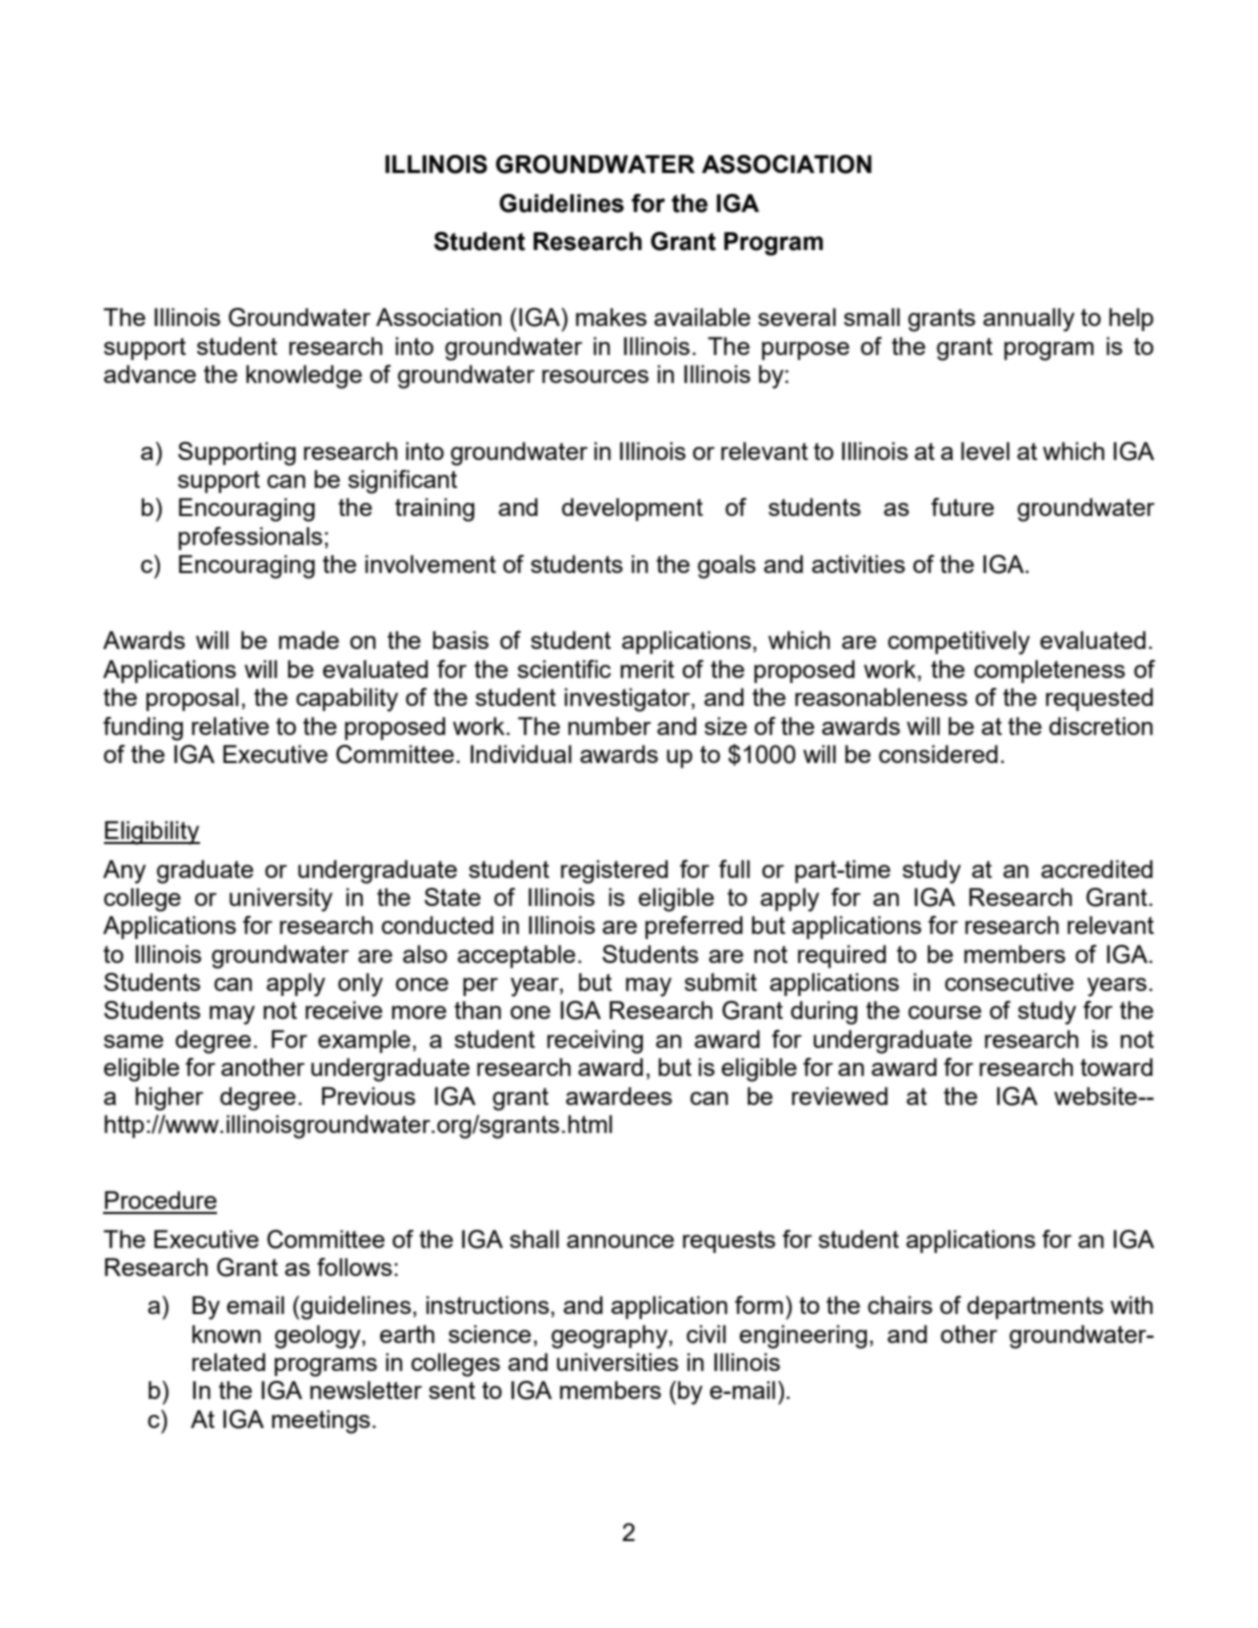 The height and width of the page is (1628, 1258). I want to click on made, so click(309, 640).
